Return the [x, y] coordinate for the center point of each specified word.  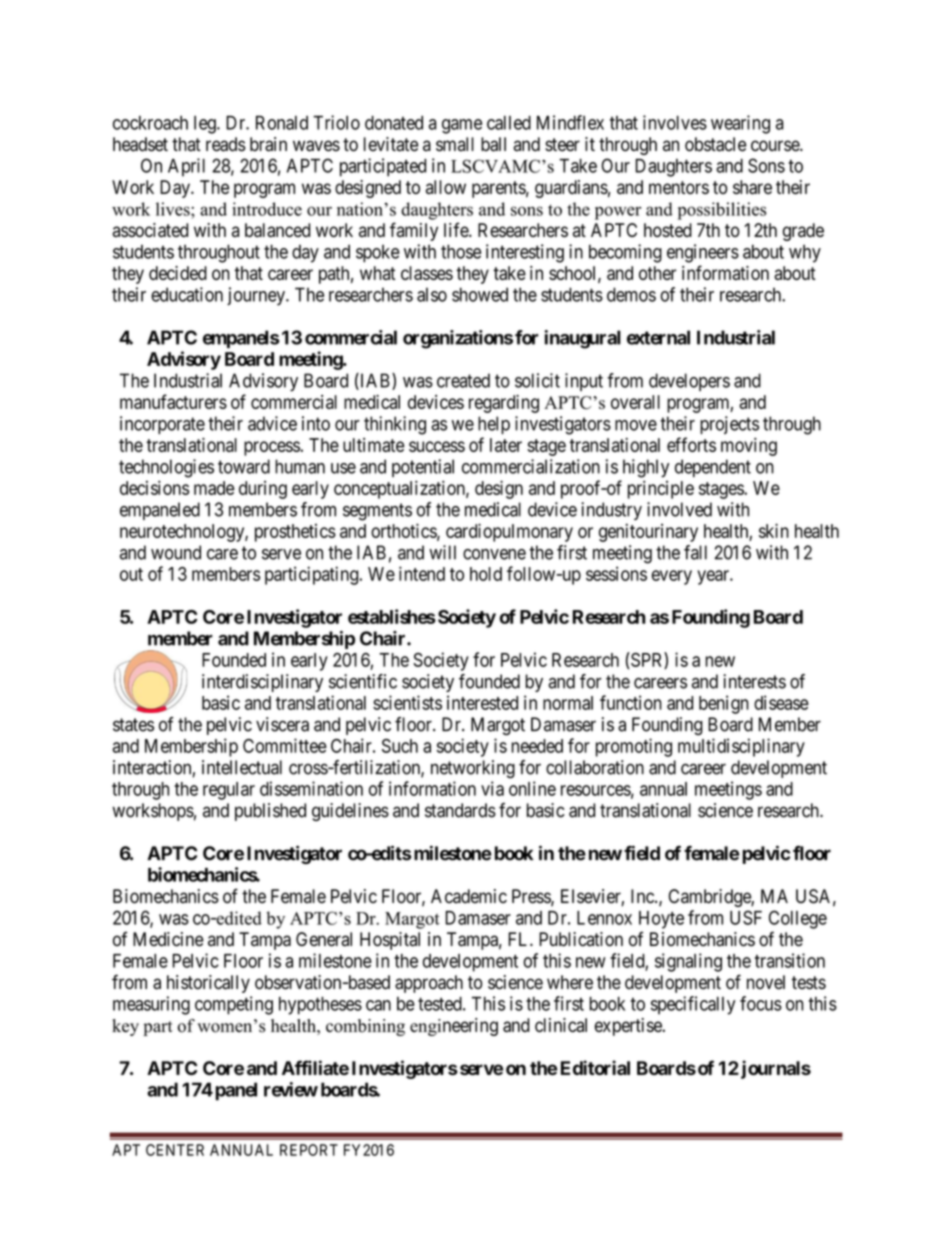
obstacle [716, 144]
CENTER [175, 1150]
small [455, 144]
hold [486, 574]
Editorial [595, 1067]
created [463, 380]
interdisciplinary [262, 683]
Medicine [168, 939]
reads [226, 144]
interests [754, 681]
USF [746, 917]
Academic [469, 896]
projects [729, 425]
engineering [454, 1027]
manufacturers [173, 401]
